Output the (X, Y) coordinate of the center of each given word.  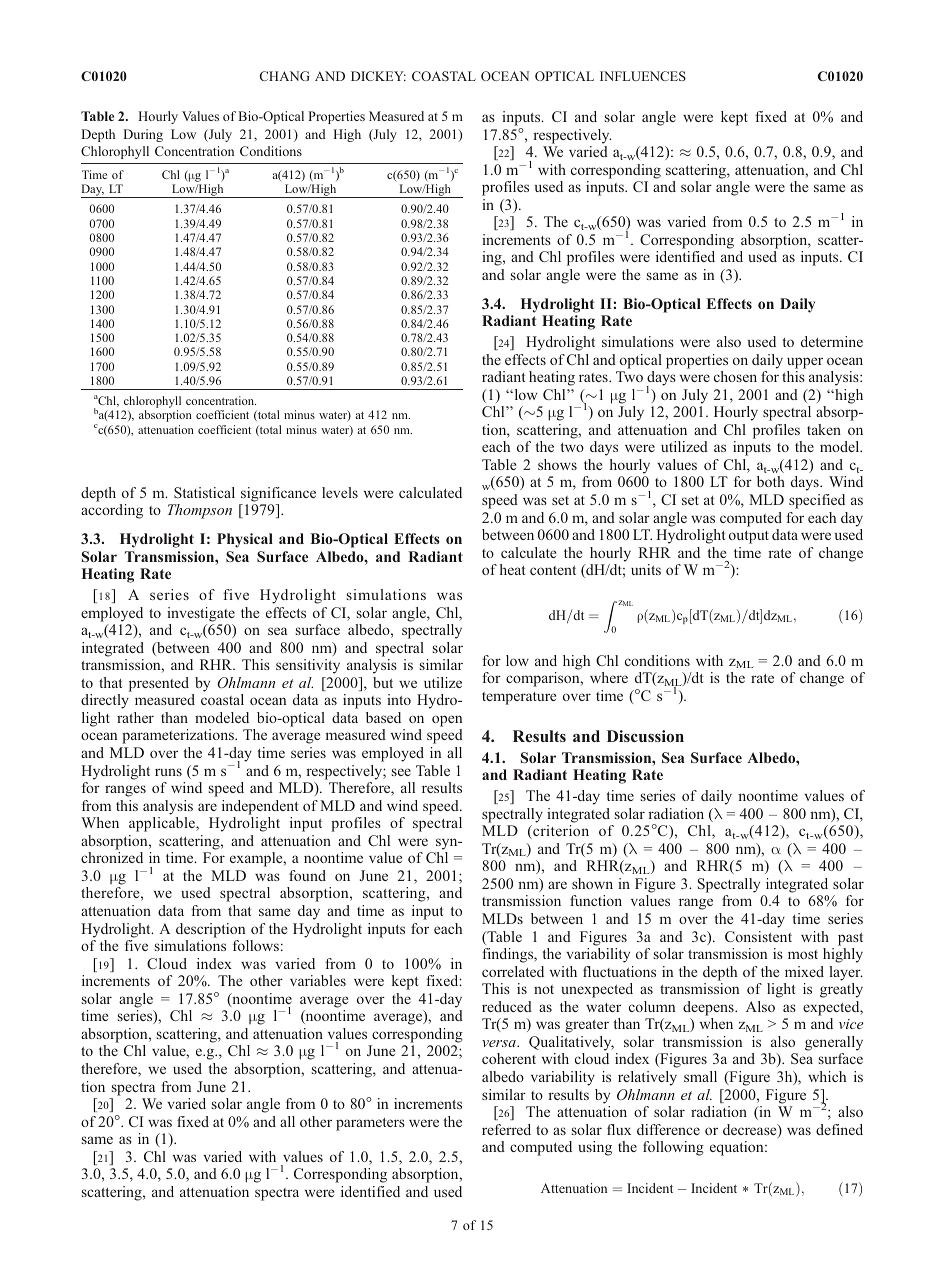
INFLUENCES (643, 76)
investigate (201, 614)
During (143, 135)
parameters (370, 1124)
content (553, 570)
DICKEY (378, 76)
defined (839, 1129)
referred (506, 1129)
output (749, 537)
